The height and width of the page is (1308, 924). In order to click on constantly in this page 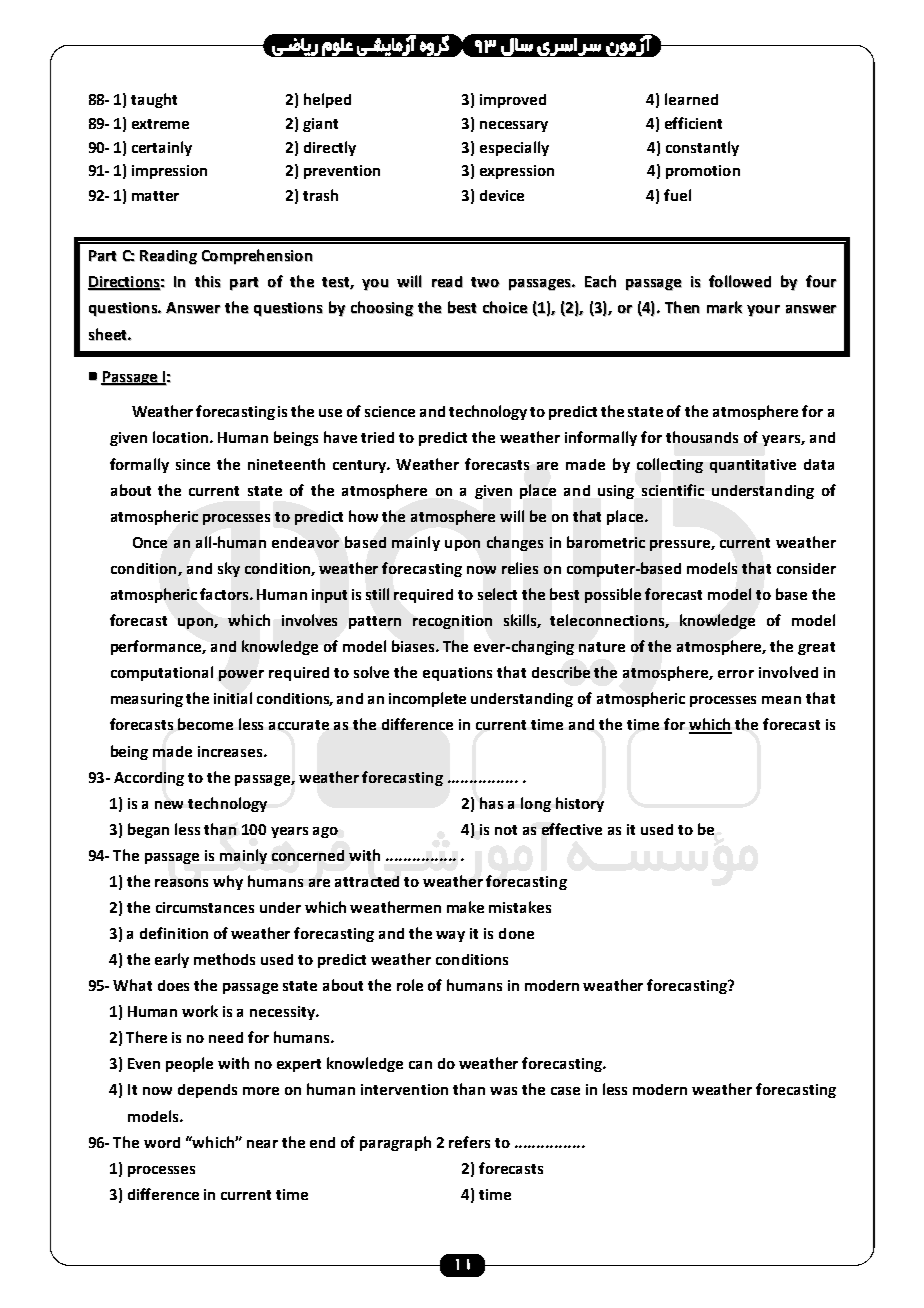, I will do `click(702, 148)`.
